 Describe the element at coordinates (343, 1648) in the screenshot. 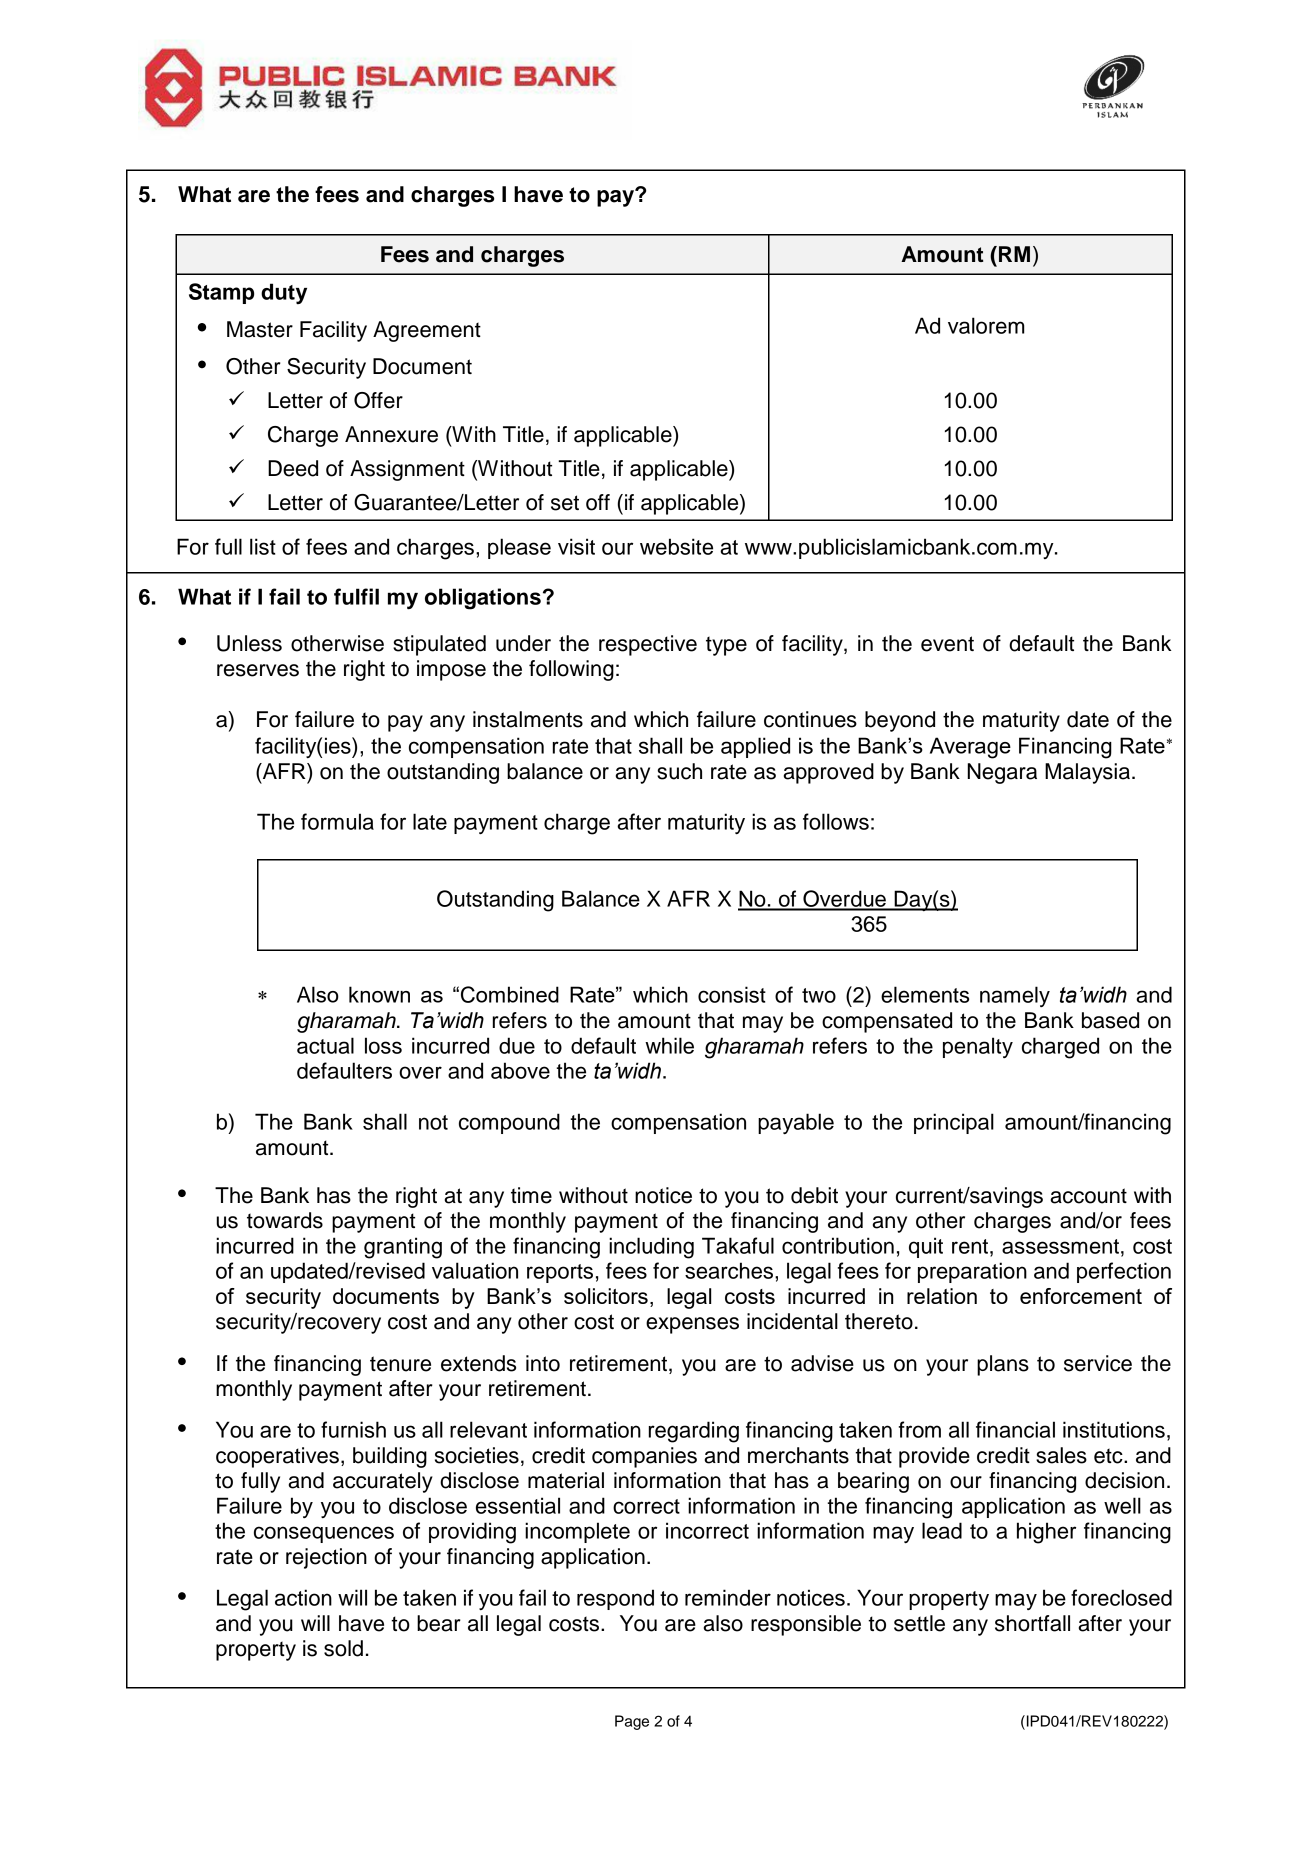

I see `sold` at that location.
